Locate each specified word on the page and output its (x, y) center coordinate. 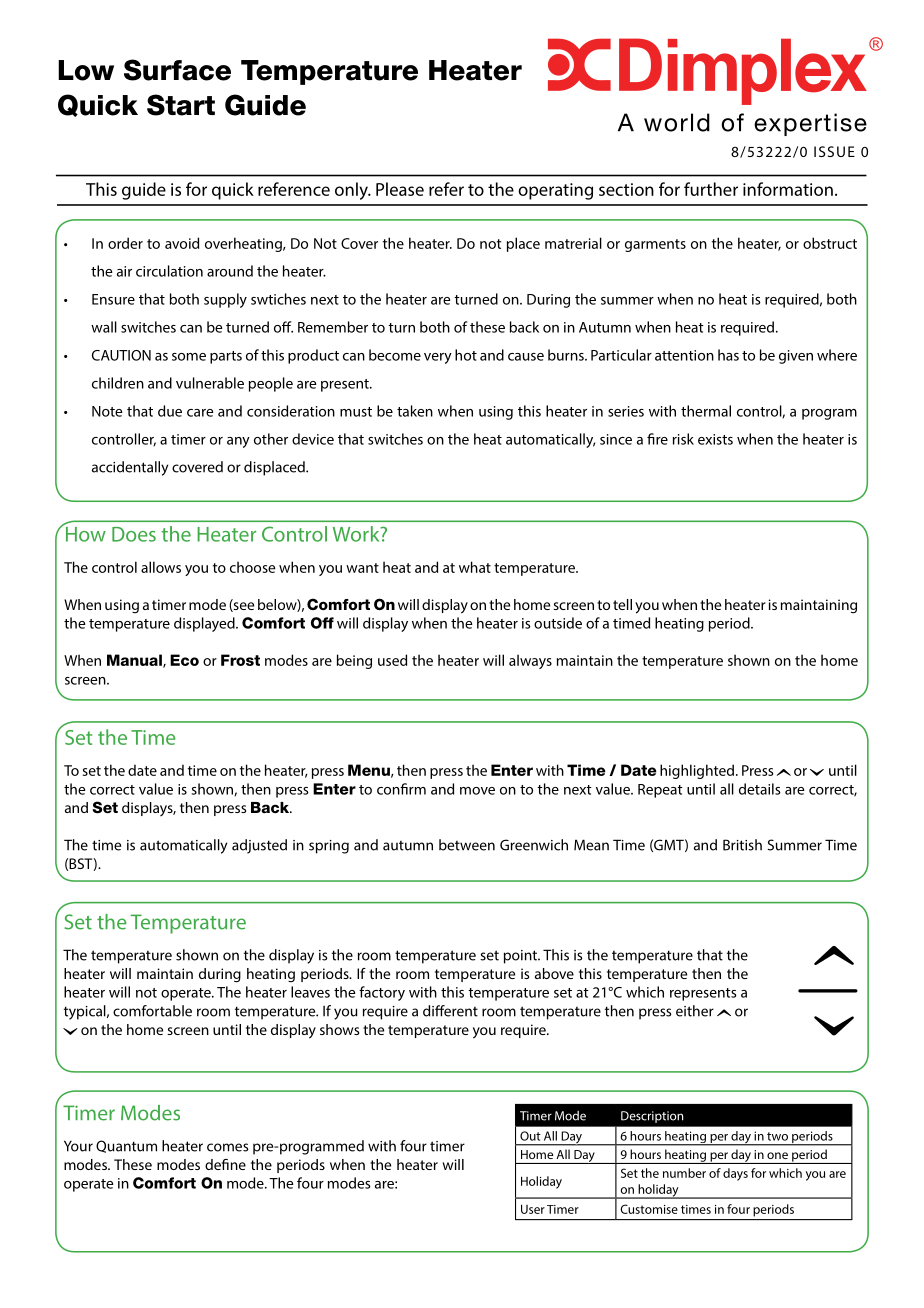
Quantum (126, 1146)
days (735, 1174)
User (533, 1209)
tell (622, 604)
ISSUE (834, 151)
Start (181, 105)
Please (400, 189)
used (392, 660)
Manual (135, 661)
